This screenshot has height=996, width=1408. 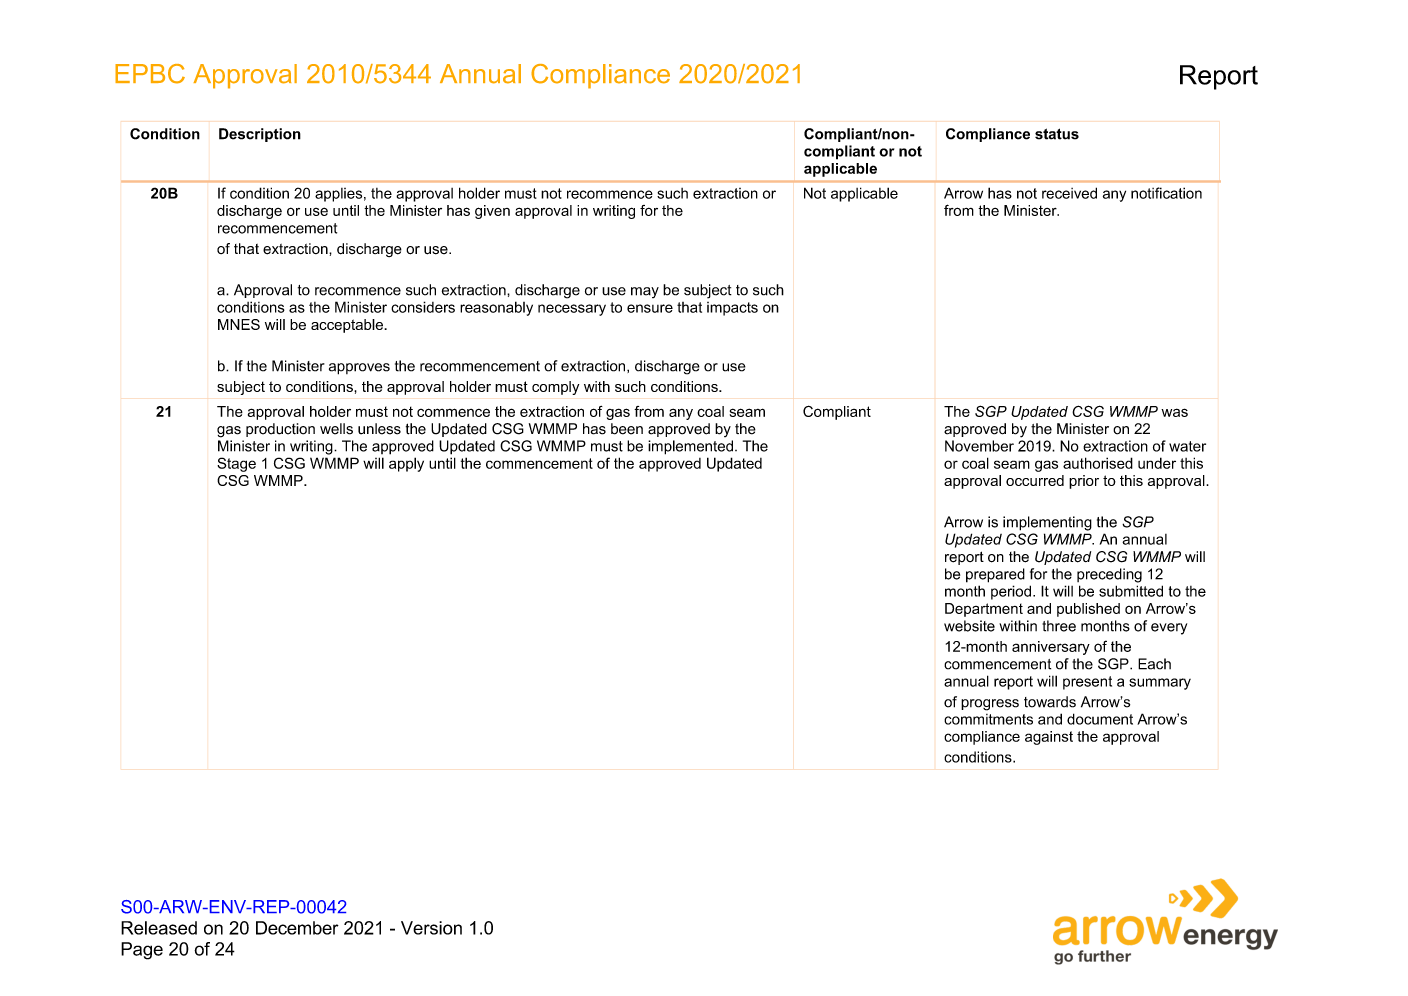 What do you see at coordinates (348, 326) in the screenshot?
I see `acceptable` at bounding box center [348, 326].
